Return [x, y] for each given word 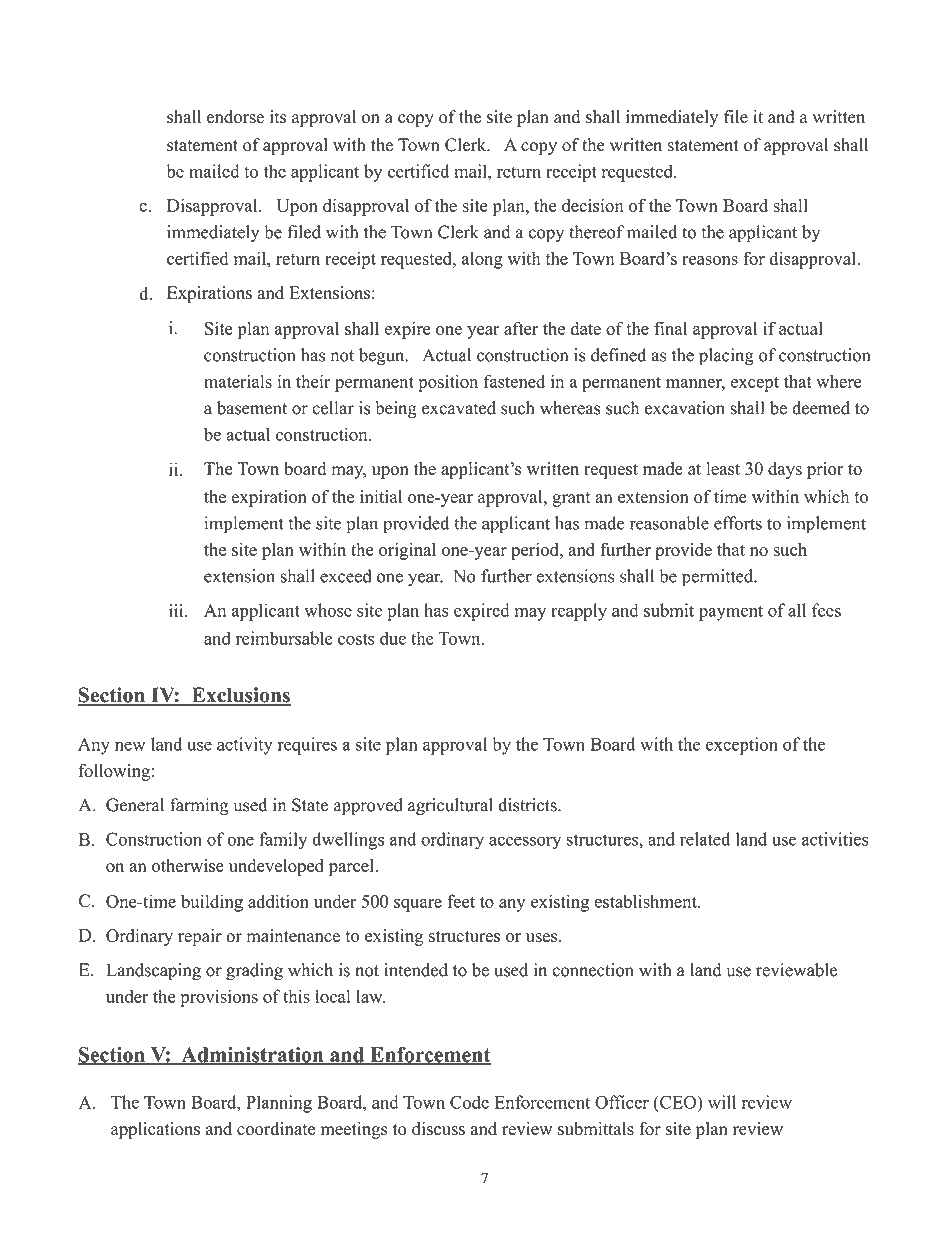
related [705, 839]
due [393, 638]
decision [593, 205]
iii [177, 610]
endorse [235, 117]
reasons [710, 260]
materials [238, 381]
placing [726, 357]
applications [155, 1130]
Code [469, 1102]
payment [731, 613]
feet [461, 901]
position [448, 383]
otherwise [188, 865]
